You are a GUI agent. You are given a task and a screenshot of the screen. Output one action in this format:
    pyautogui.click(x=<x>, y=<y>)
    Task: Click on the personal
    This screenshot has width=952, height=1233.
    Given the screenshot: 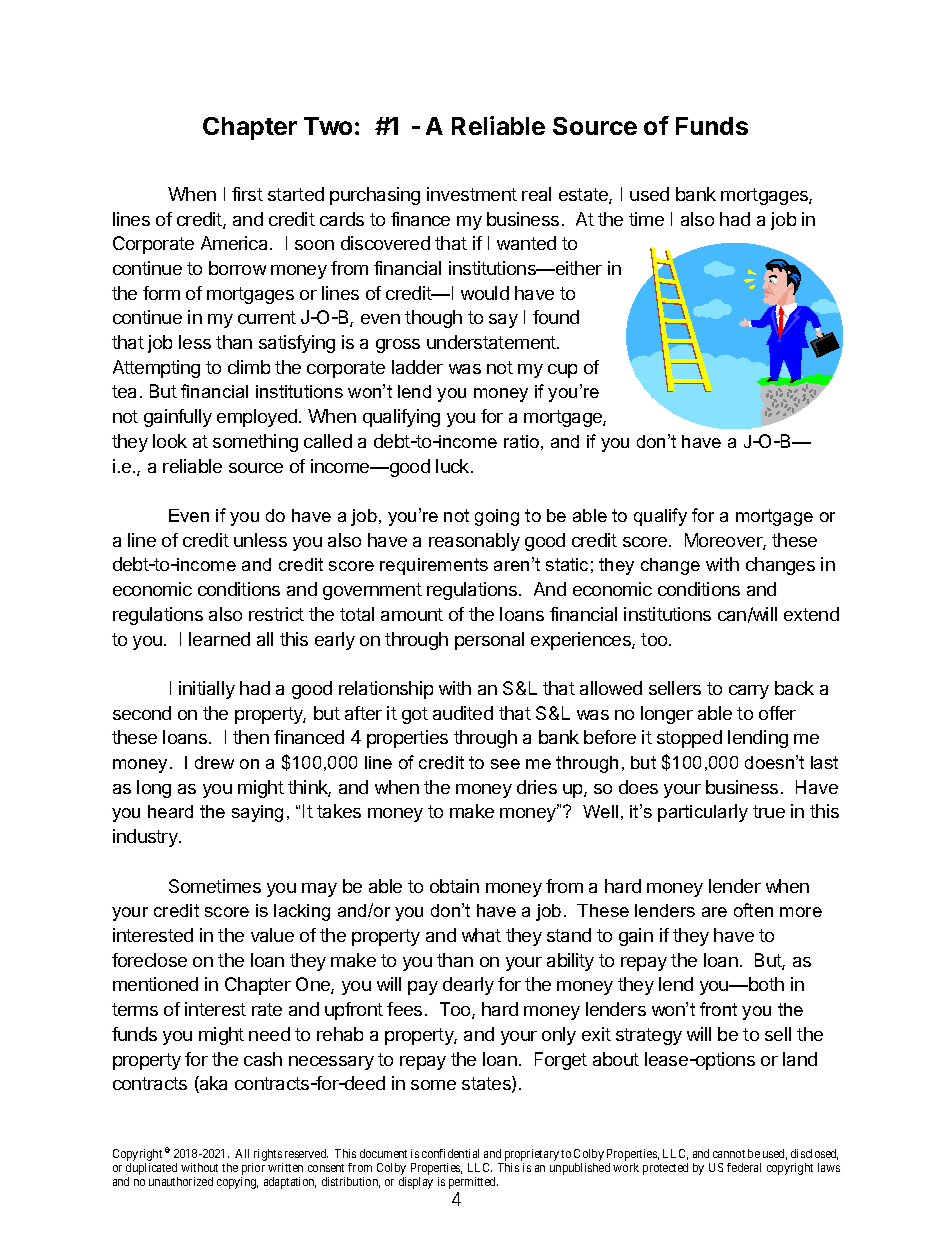 What is the action you would take?
    pyautogui.click(x=489, y=641)
